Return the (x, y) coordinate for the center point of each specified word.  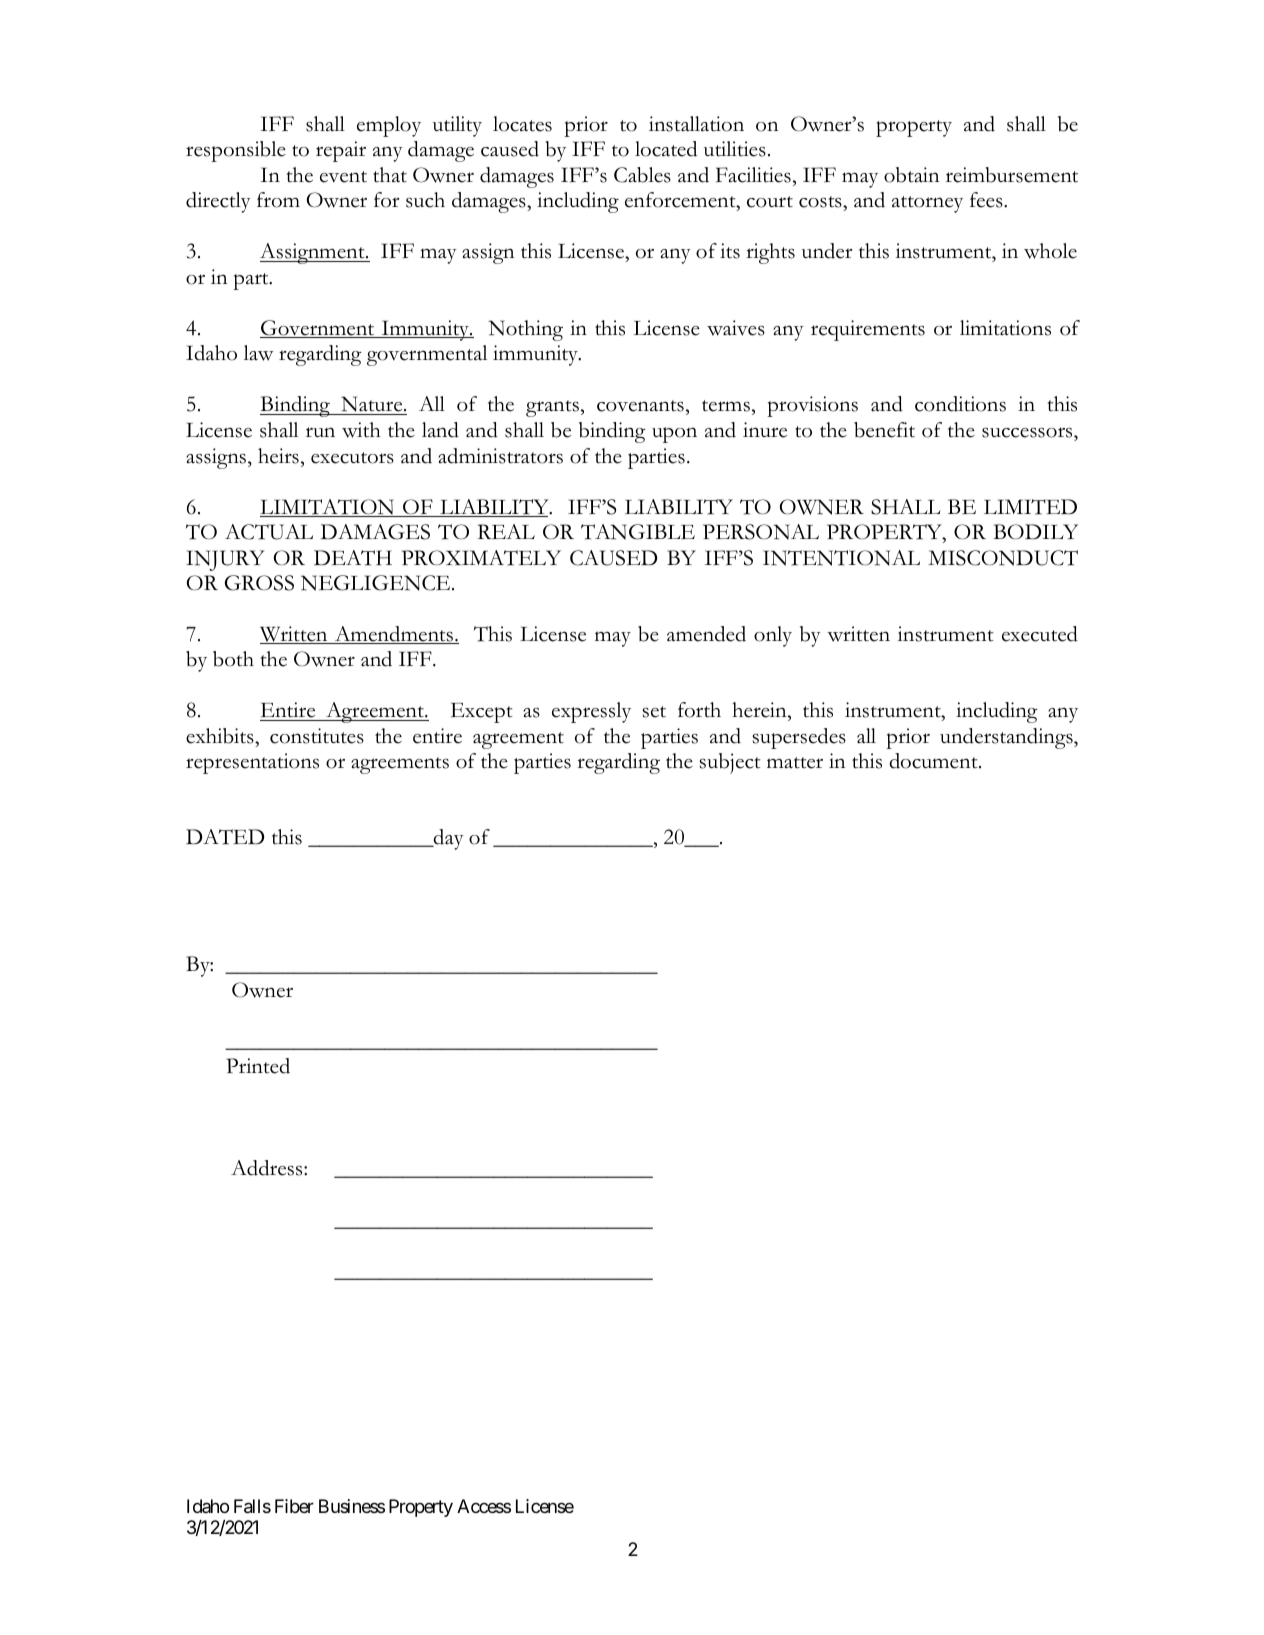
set (654, 712)
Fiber (294, 1506)
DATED (225, 837)
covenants (640, 406)
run (320, 432)
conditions (960, 404)
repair (341, 151)
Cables (642, 175)
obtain (911, 175)
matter (795, 763)
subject (730, 763)
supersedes (799, 738)
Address (268, 1168)
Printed (258, 1066)
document (934, 761)
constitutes (317, 736)
